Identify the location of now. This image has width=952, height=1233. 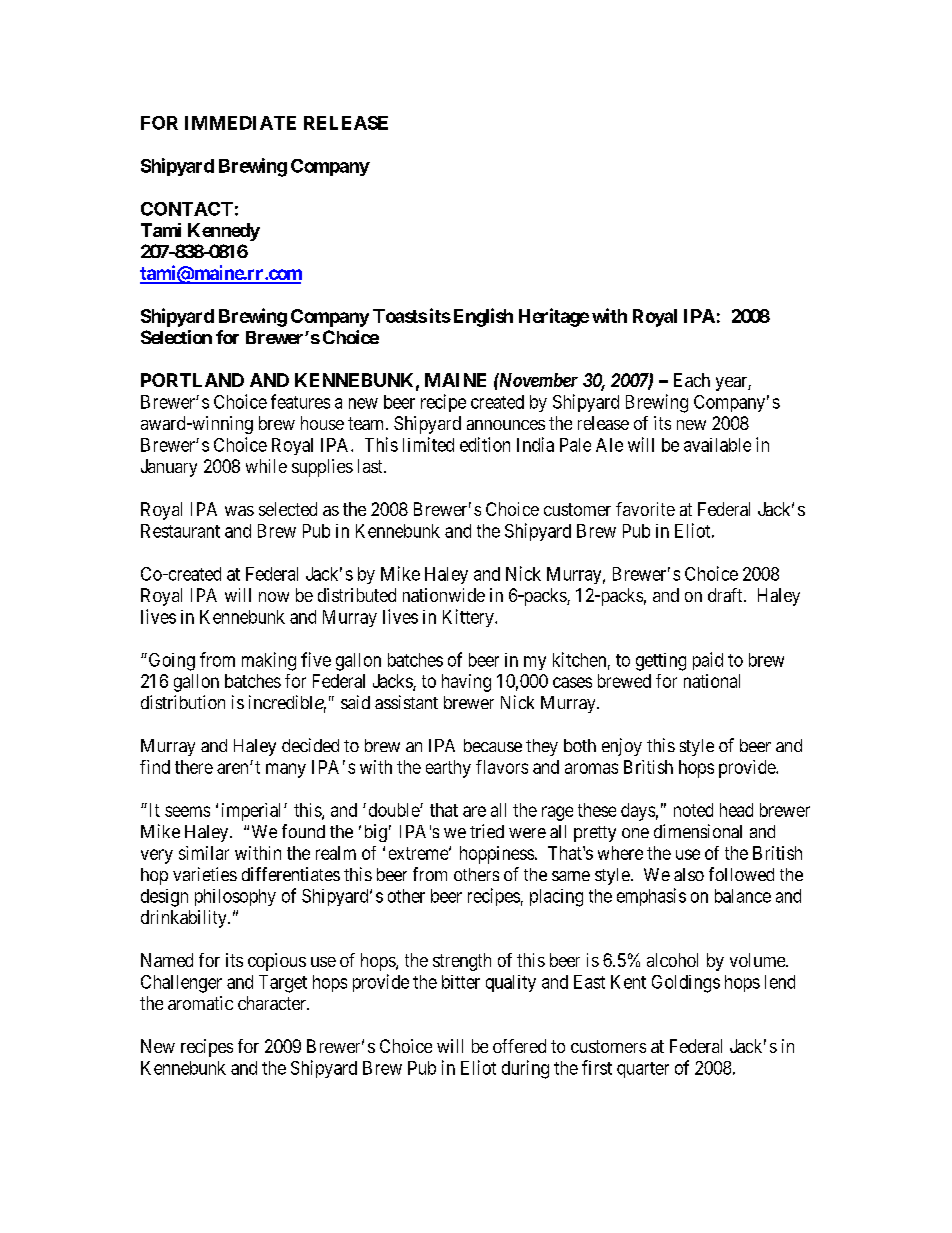
(274, 597).
